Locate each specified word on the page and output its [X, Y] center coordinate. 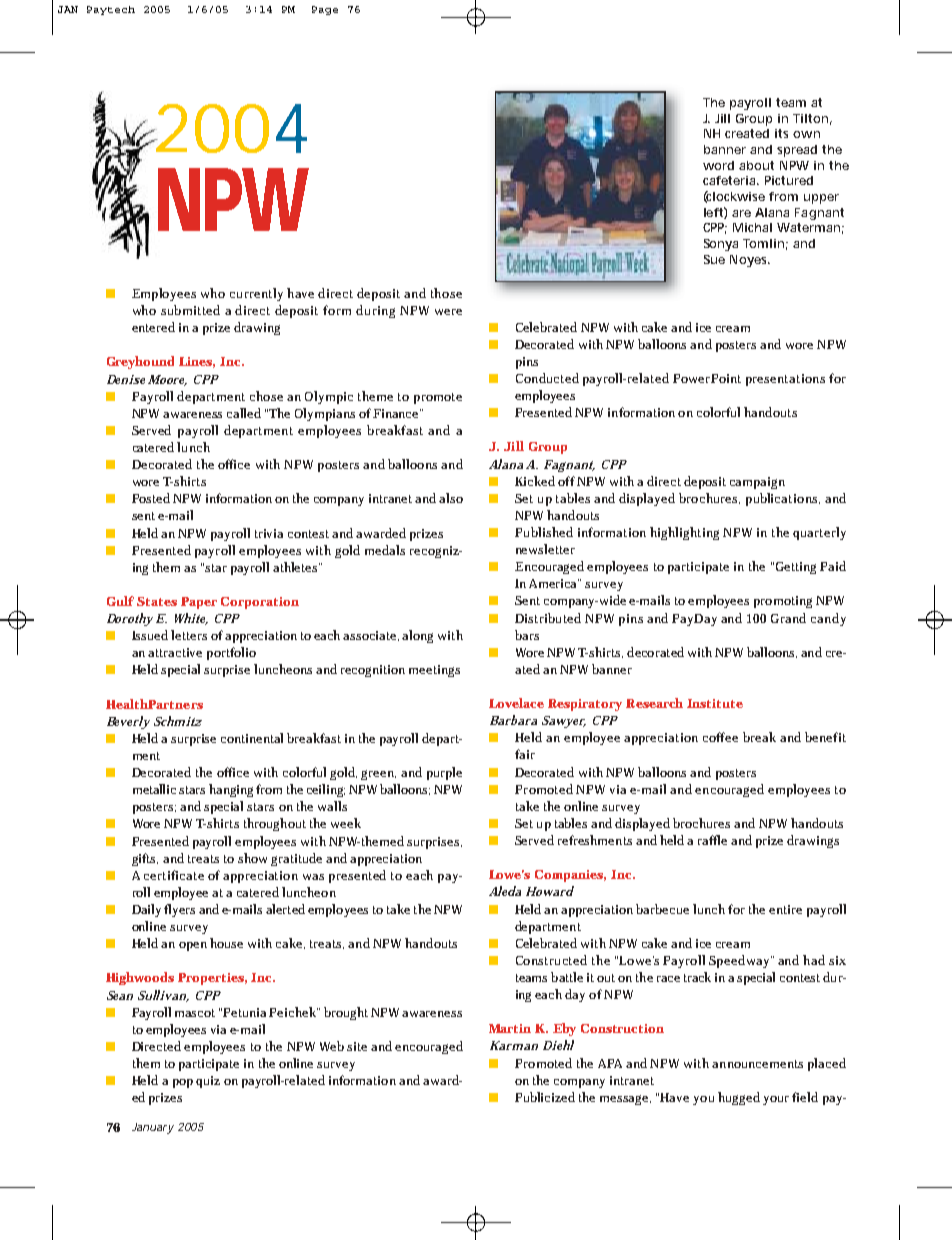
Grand [788, 618]
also [451, 498]
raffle [712, 840]
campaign [757, 483]
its [781, 133]
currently [256, 294]
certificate [174, 875]
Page [325, 10]
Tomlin [763, 243]
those [446, 293]
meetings [434, 671]
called [244, 413]
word [718, 165]
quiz [208, 1082]
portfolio [231, 653]
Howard [550, 891]
